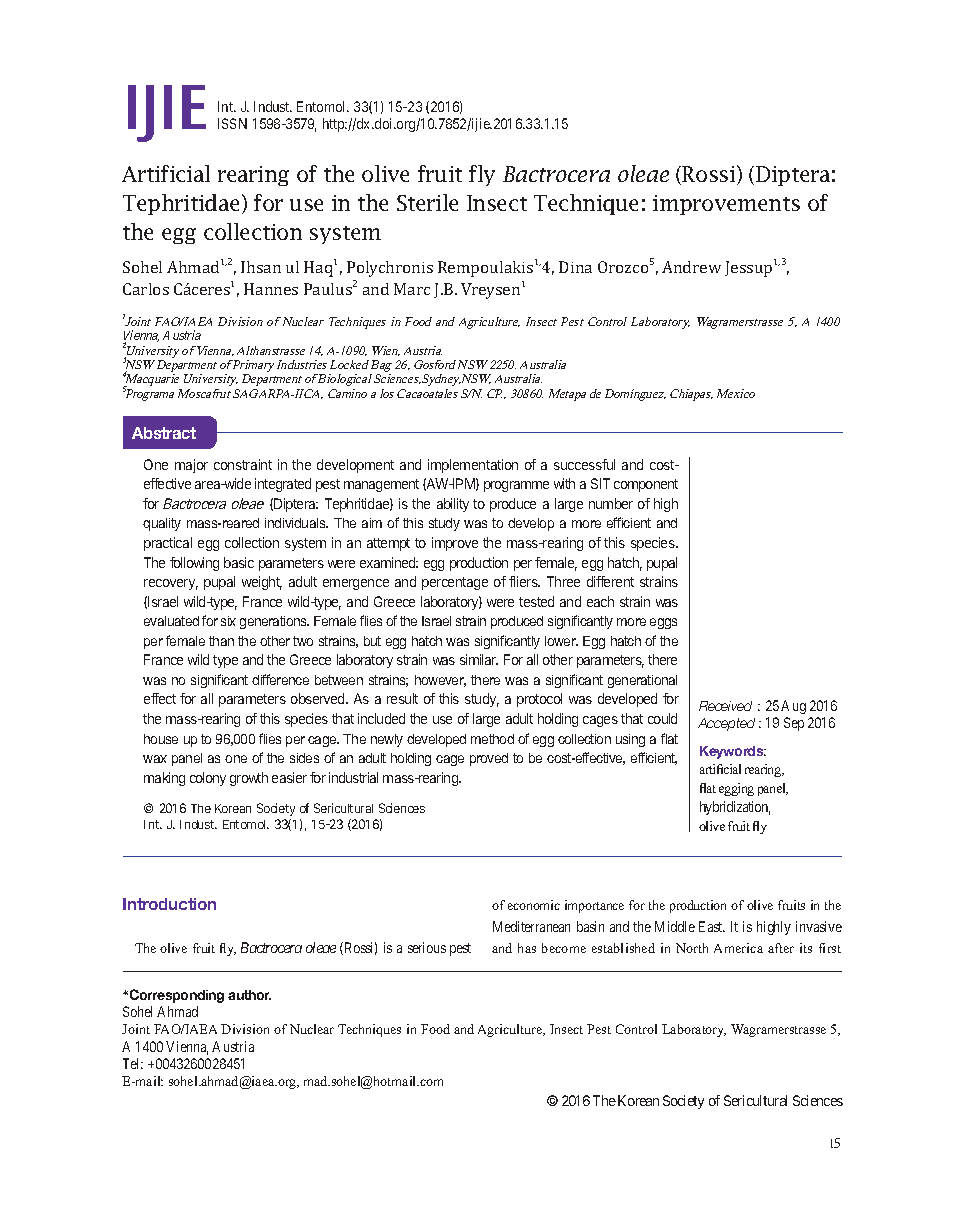 The height and width of the screenshot is (1232, 965). What do you see at coordinates (584, 464) in the screenshot?
I see `successful` at bounding box center [584, 464].
